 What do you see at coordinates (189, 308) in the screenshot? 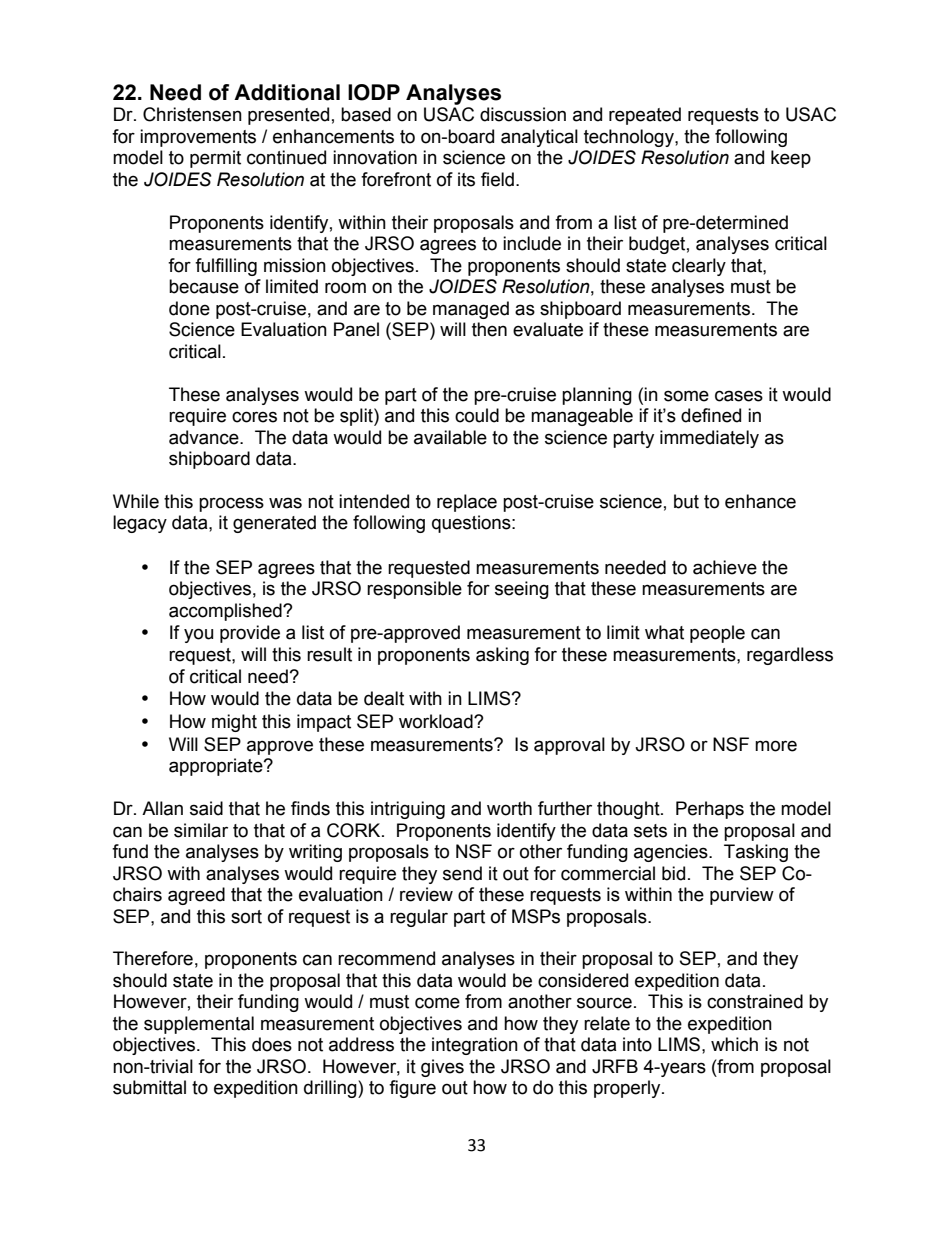
I see `done` at bounding box center [189, 308].
